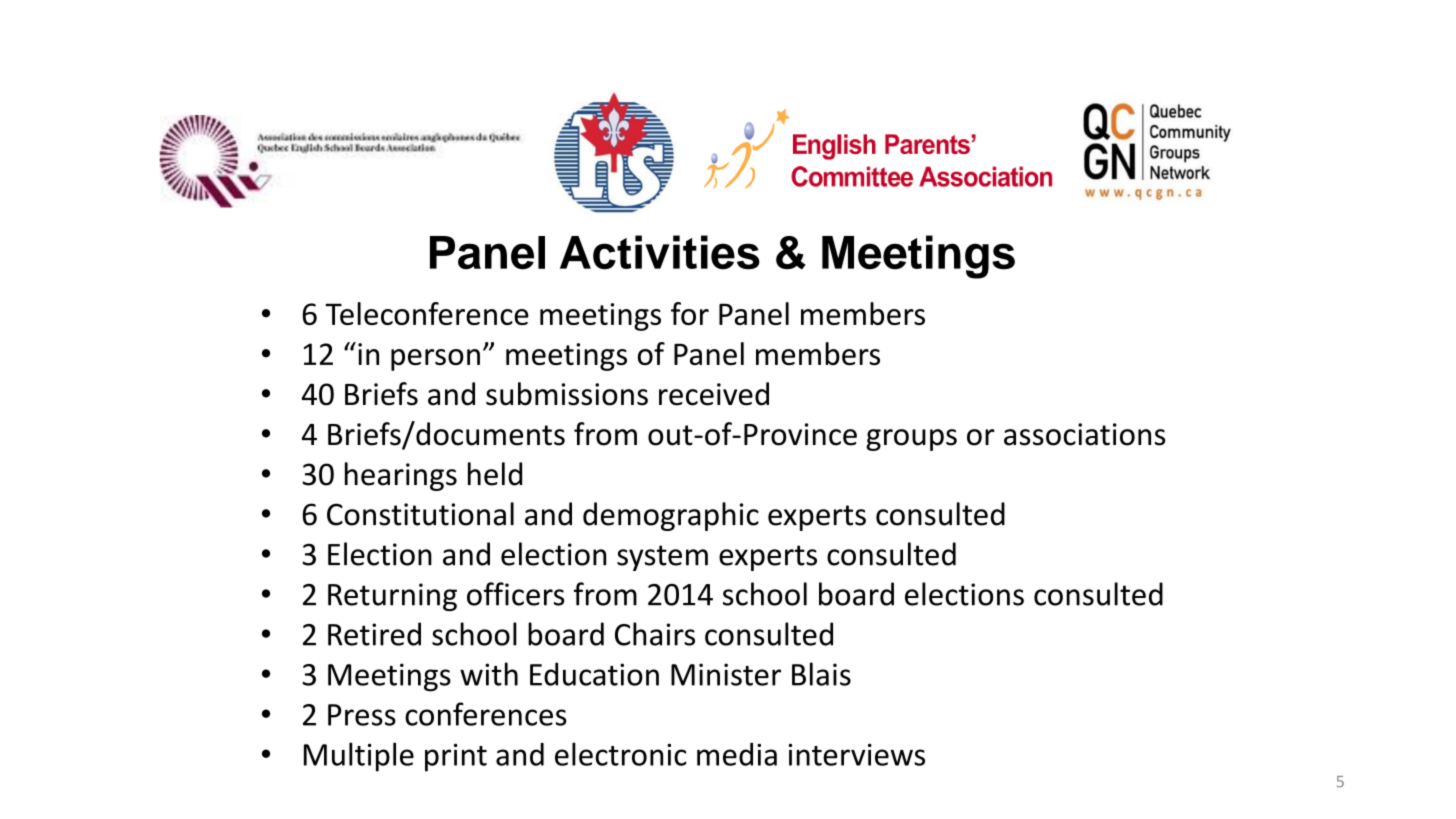  Describe the element at coordinates (821, 674) in the screenshot. I see `Blais` at that location.
